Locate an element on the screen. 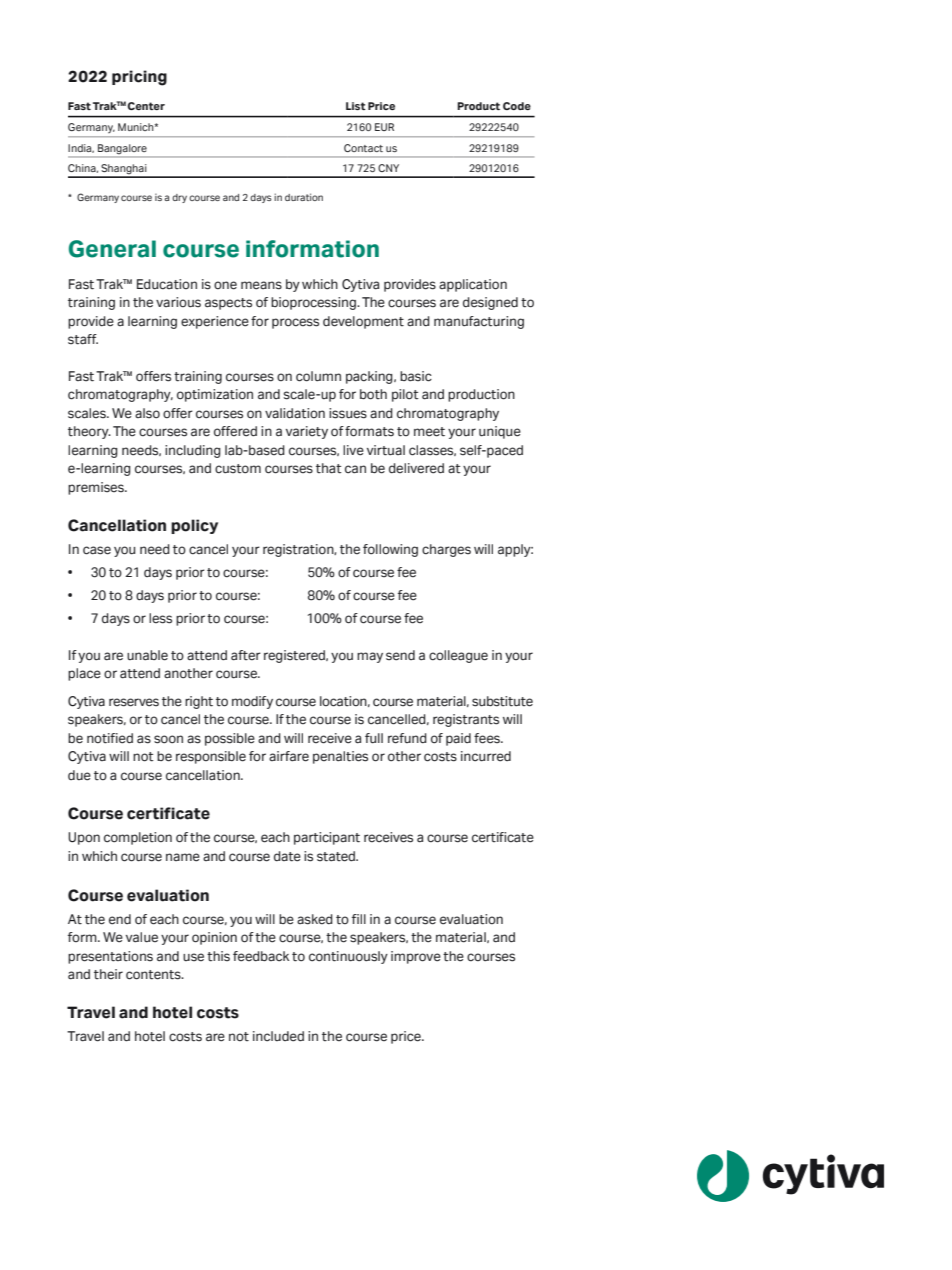 The width and height of the screenshot is (952, 1270). charges is located at coordinates (446, 550).
